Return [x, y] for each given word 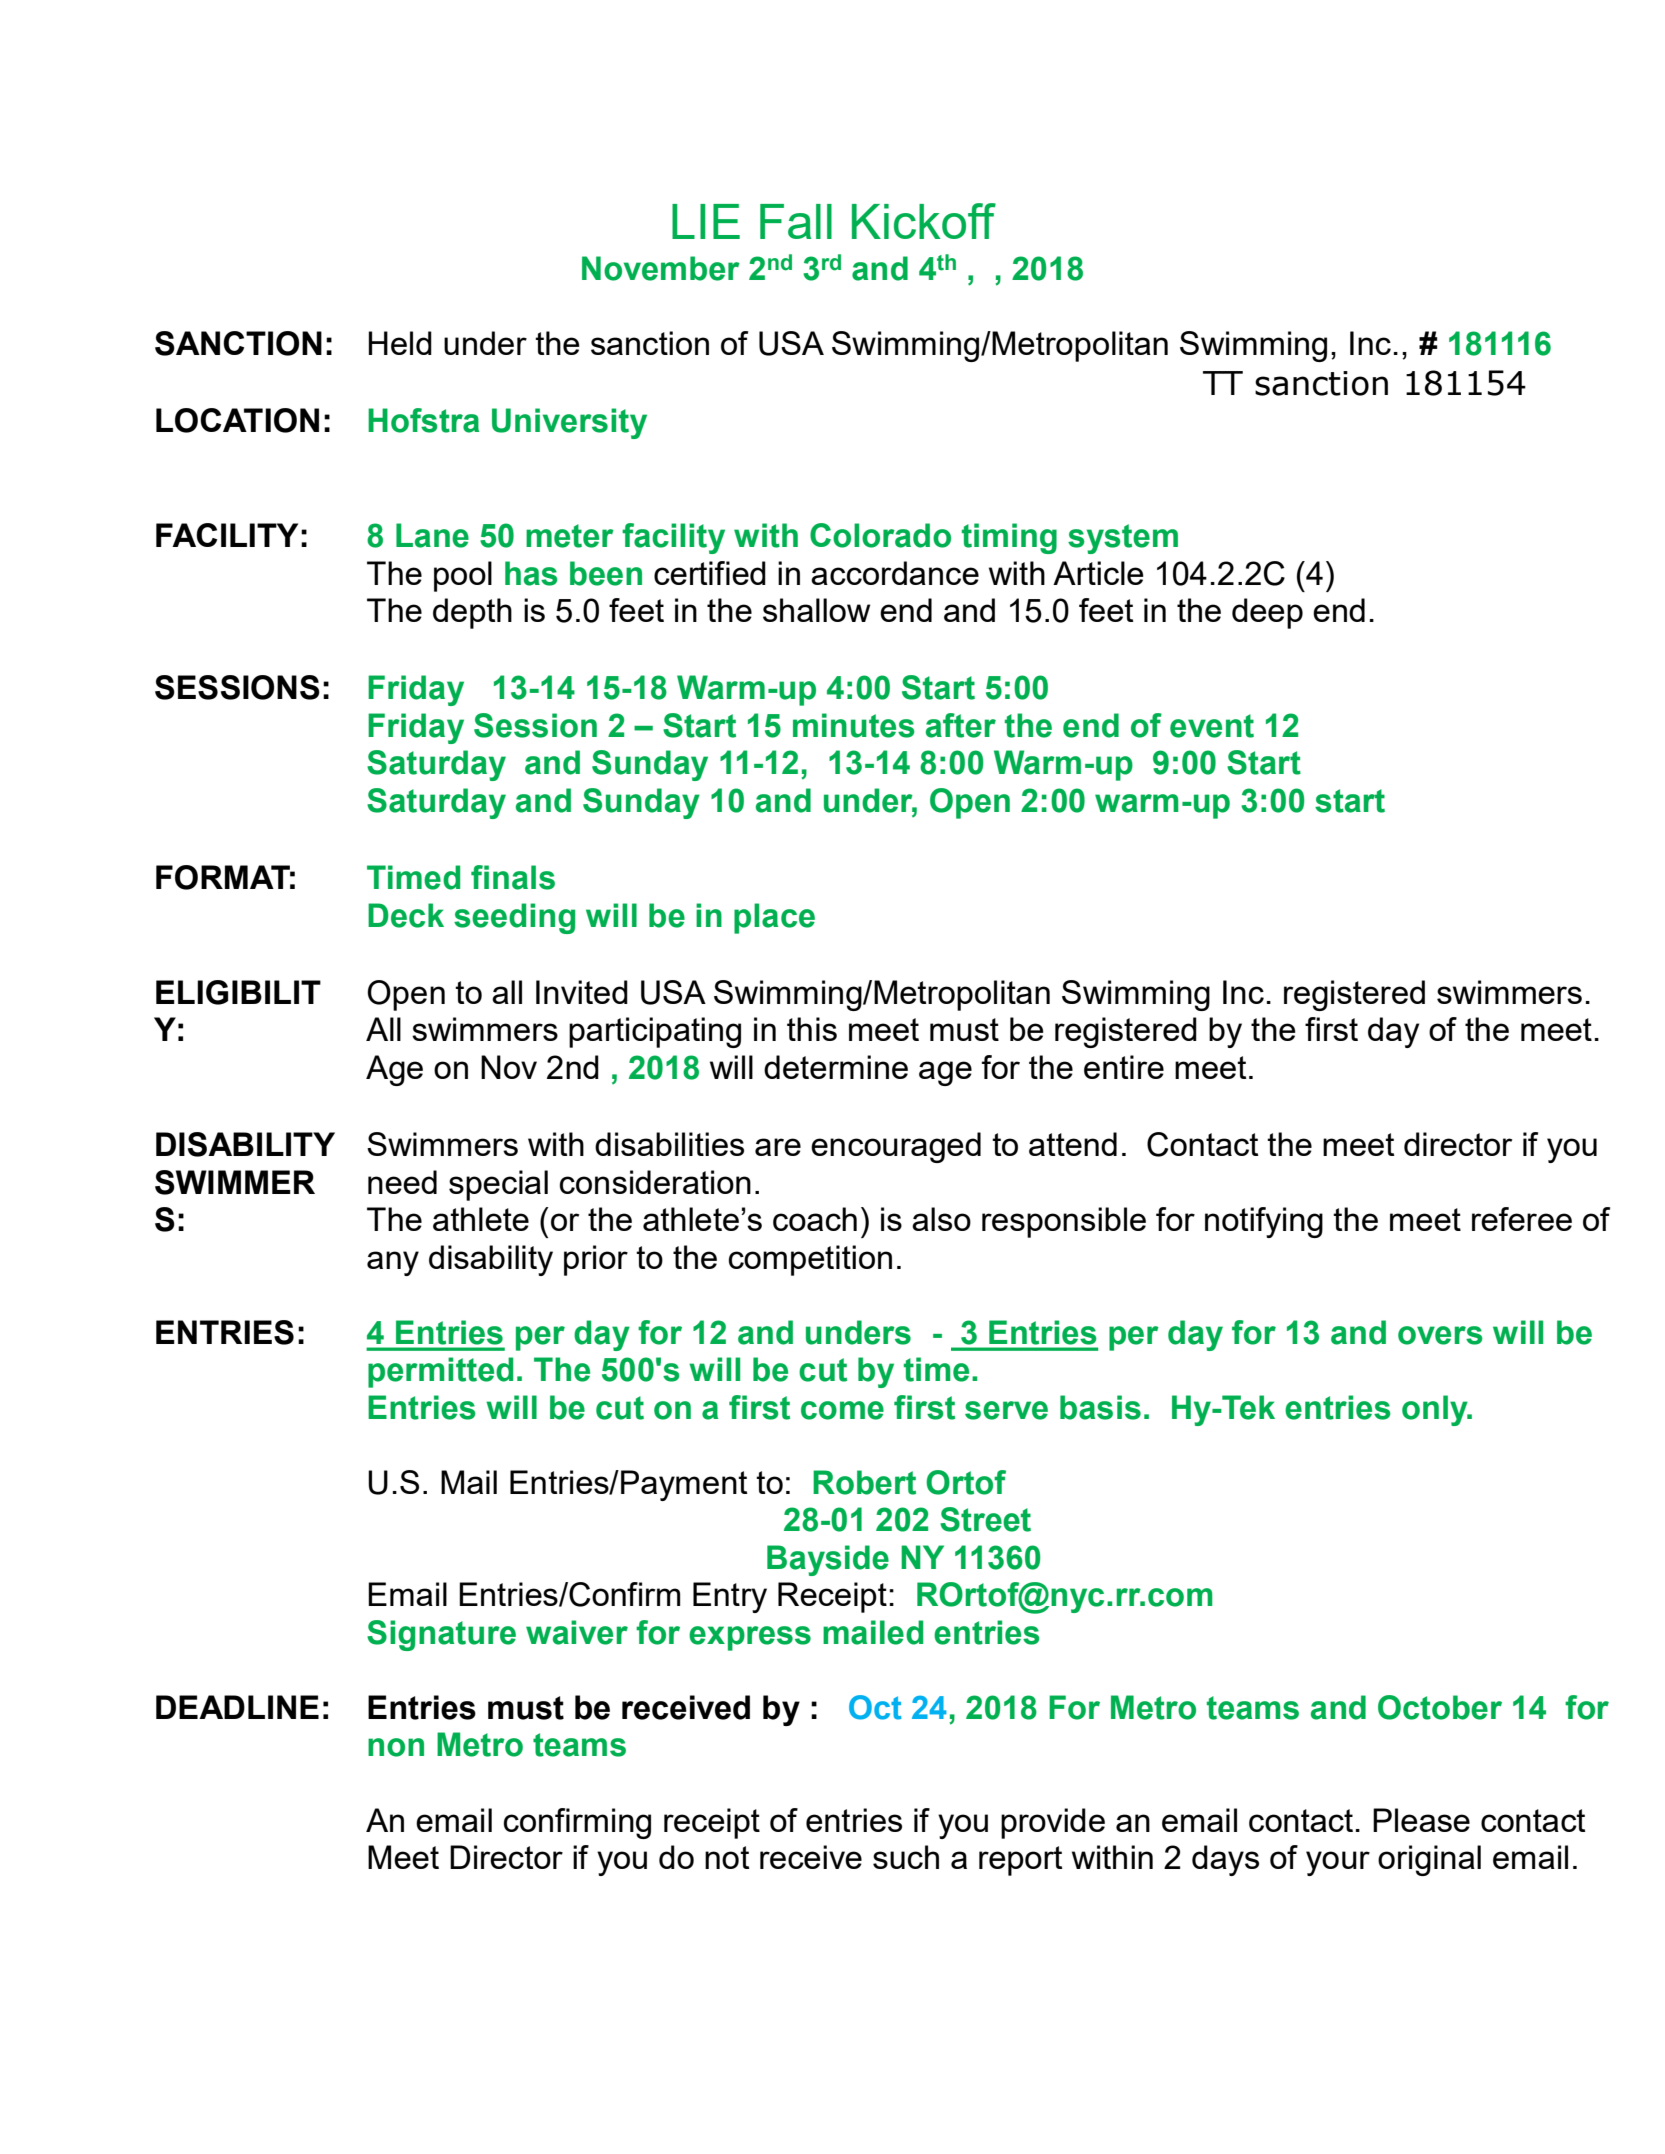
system [1123, 539]
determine [836, 1067]
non [396, 1747]
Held [400, 343]
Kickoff [924, 221]
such [906, 1857]
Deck [406, 915]
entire [1124, 1067]
